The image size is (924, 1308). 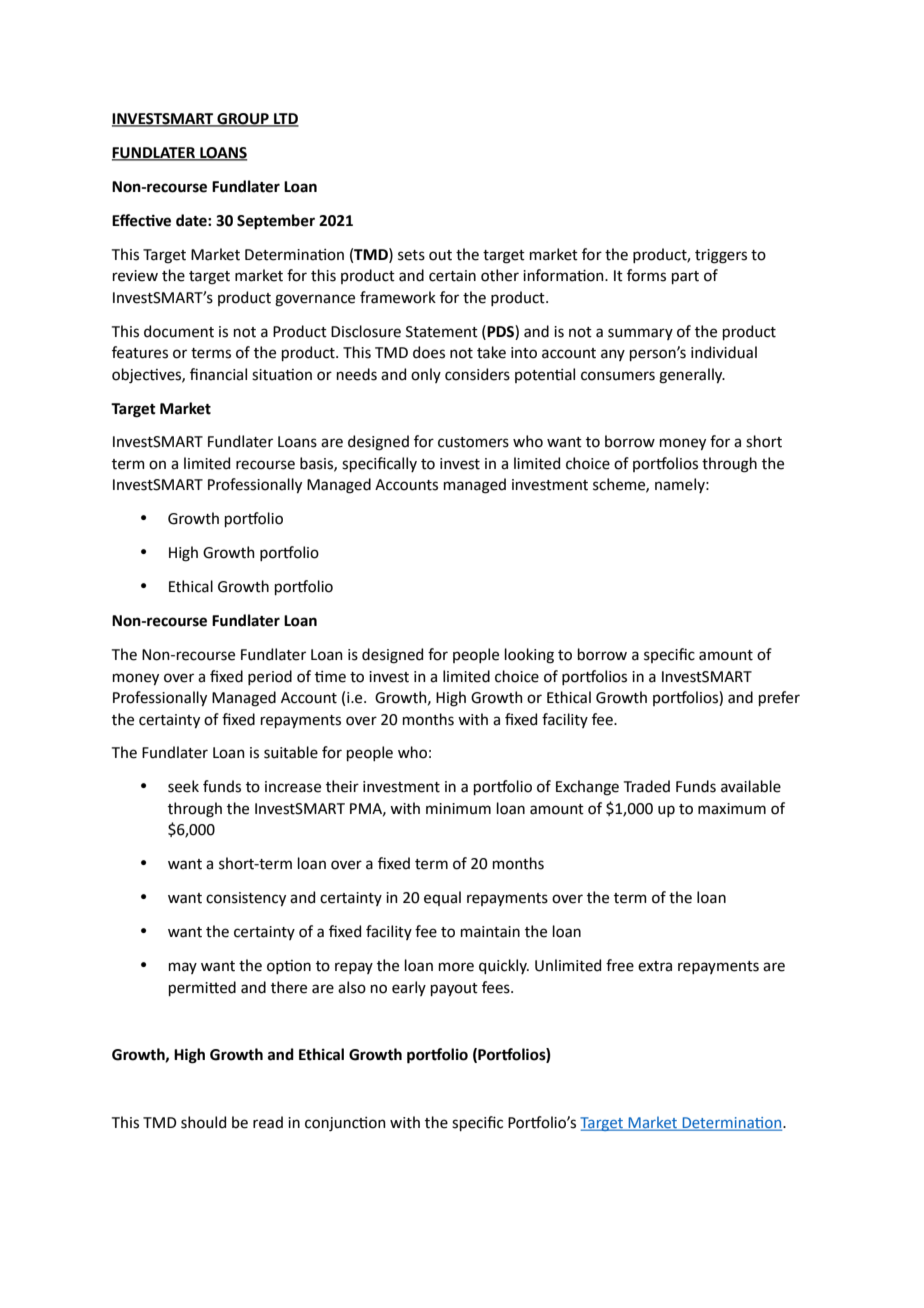 I want to click on generally, so click(x=692, y=376).
